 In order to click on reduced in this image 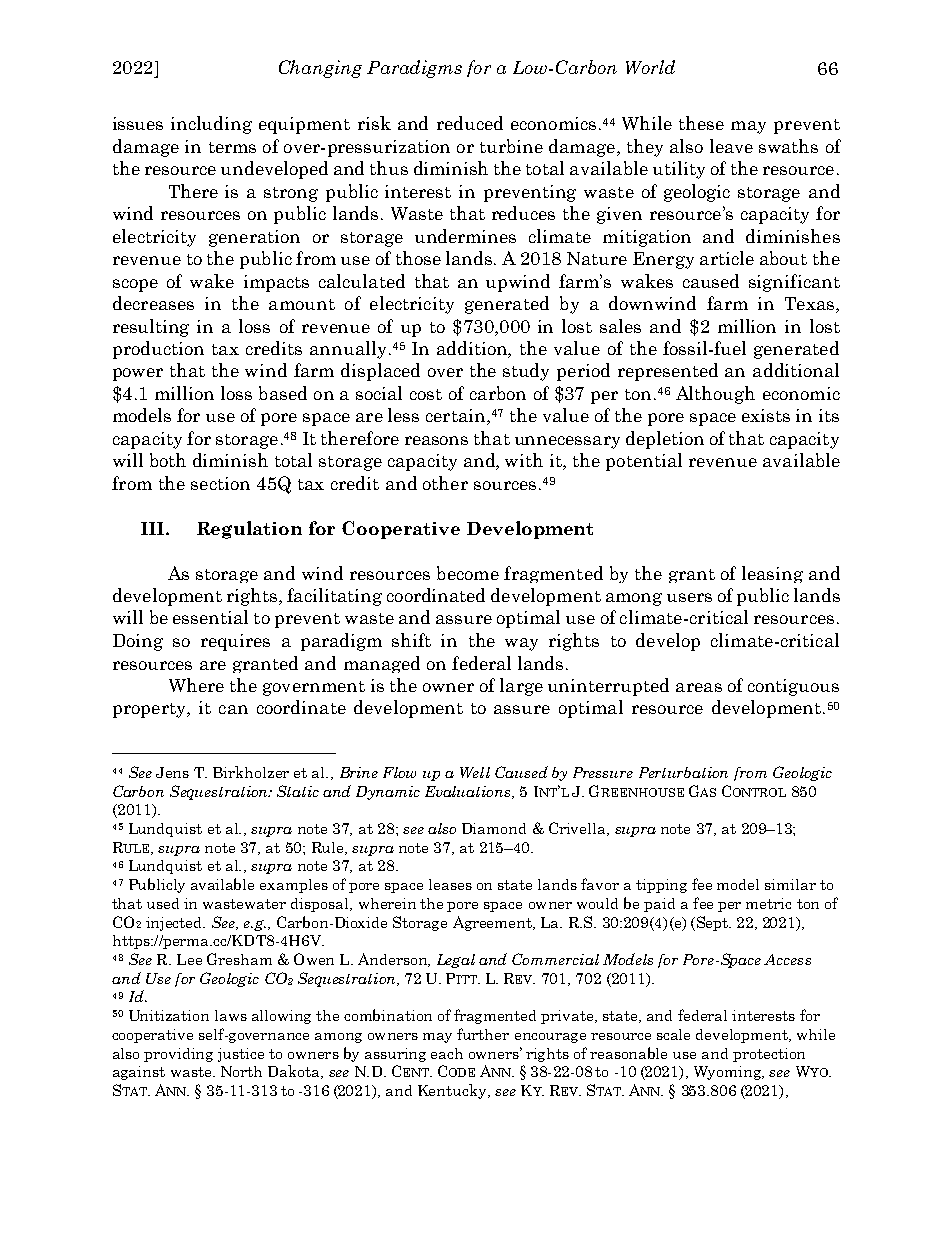, I will do `click(470, 123)`.
